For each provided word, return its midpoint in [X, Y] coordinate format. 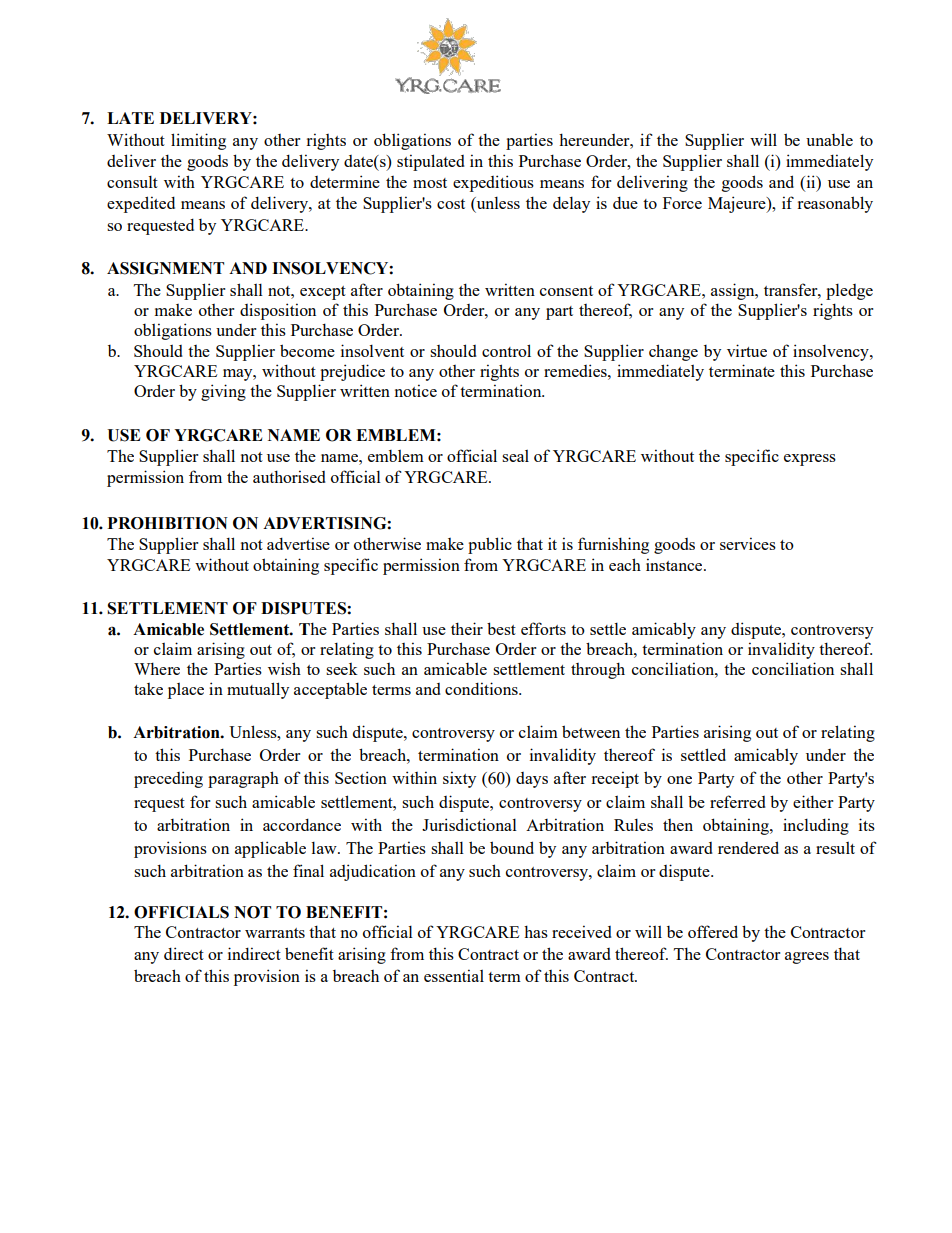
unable [829, 140]
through [598, 670]
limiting [198, 141]
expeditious [493, 183]
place [186, 691]
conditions [482, 688]
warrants [275, 933]
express [810, 460]
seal [515, 456]
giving [223, 392]
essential [454, 975]
